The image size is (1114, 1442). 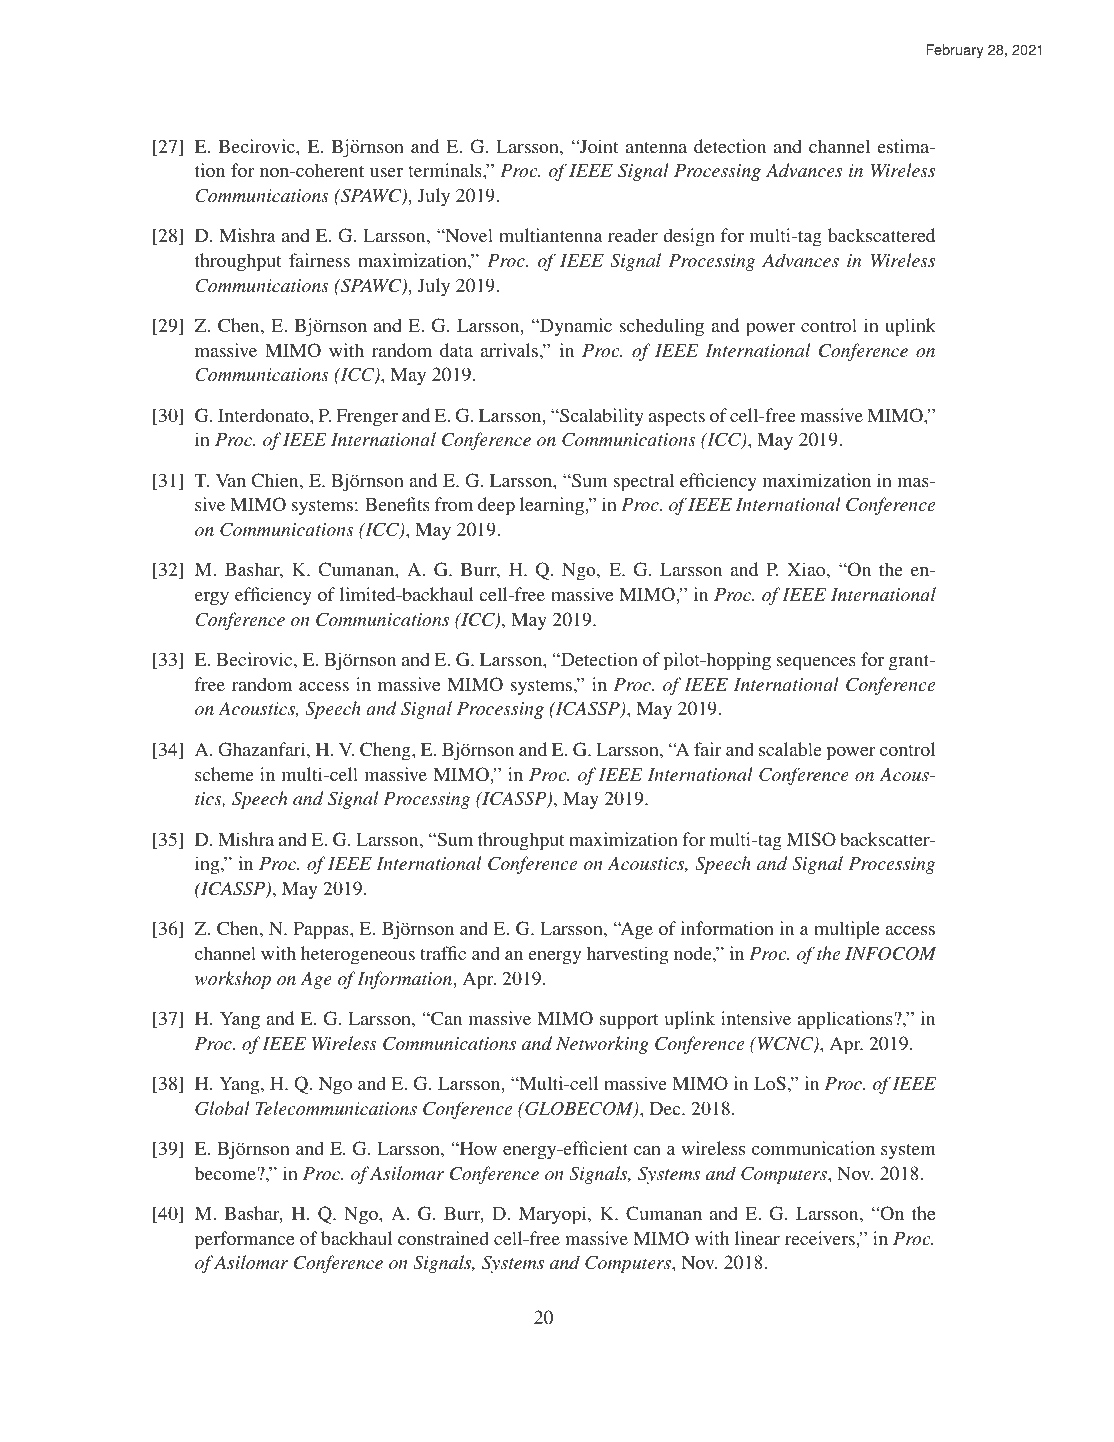 What do you see at coordinates (386, 172) in the screenshot?
I see `user` at bounding box center [386, 172].
